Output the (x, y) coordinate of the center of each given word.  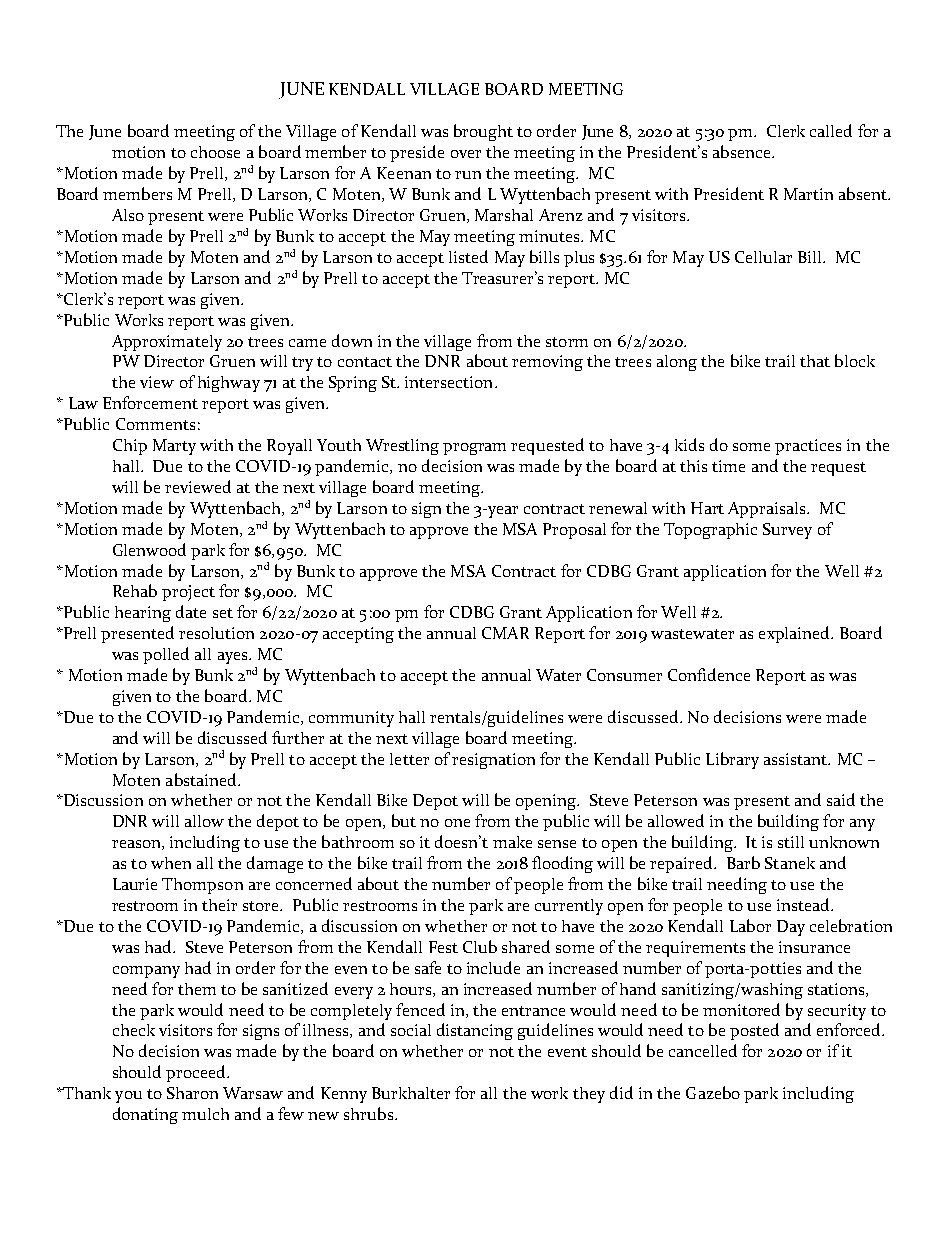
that (815, 361)
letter (409, 759)
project (188, 593)
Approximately (167, 343)
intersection (450, 382)
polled (166, 655)
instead (805, 904)
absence (743, 151)
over (466, 154)
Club (480, 946)
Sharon (192, 1093)
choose (215, 152)
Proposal (574, 531)
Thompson (202, 886)
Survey (787, 531)
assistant (797, 759)
